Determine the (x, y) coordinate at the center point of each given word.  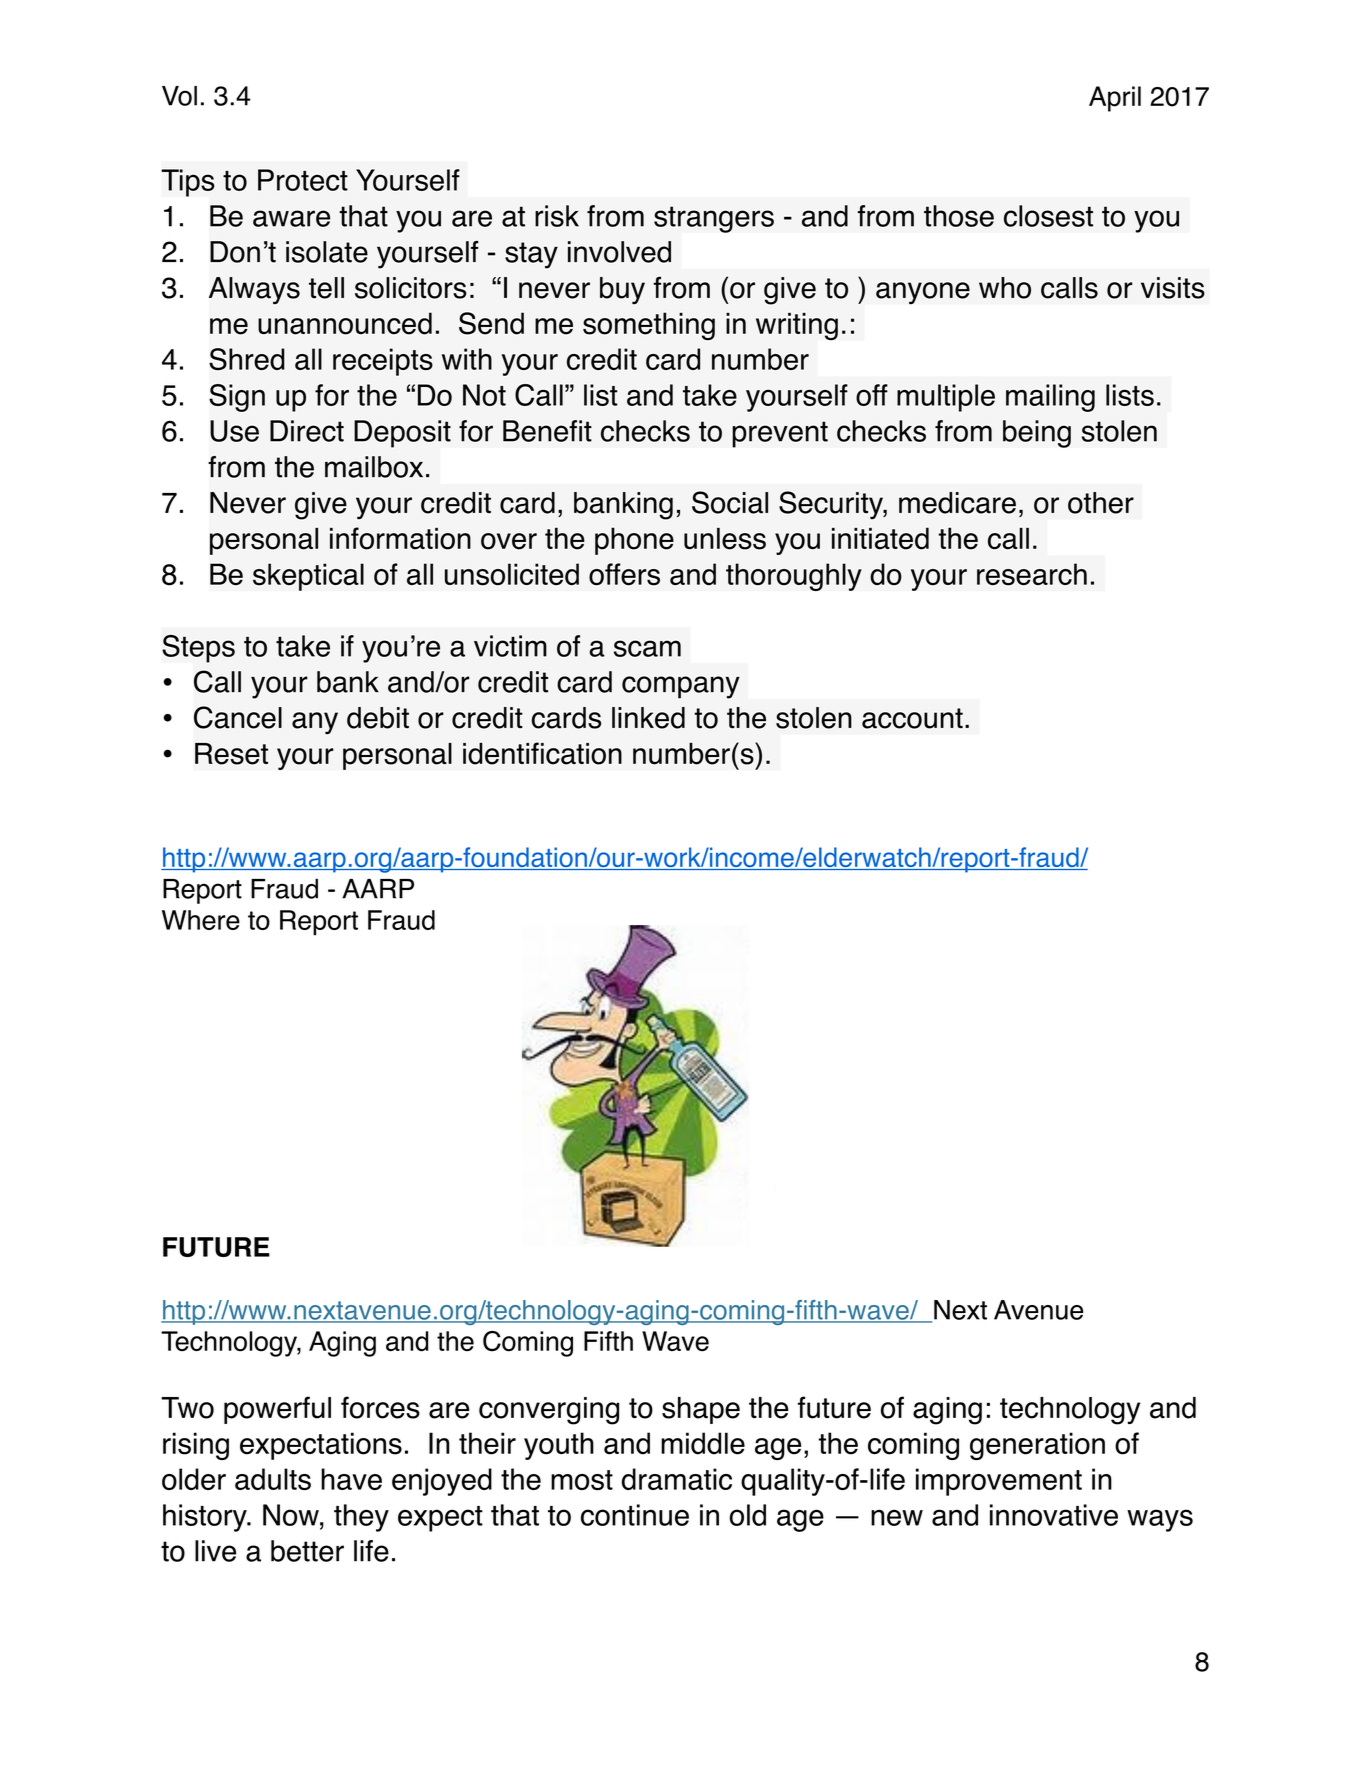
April (1115, 99)
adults (273, 1479)
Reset (231, 754)
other (1101, 503)
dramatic (677, 1479)
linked (648, 718)
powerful (277, 1410)
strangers (714, 219)
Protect (303, 180)
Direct (307, 431)
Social (730, 502)
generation (1037, 1446)
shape (701, 1410)
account (912, 718)
